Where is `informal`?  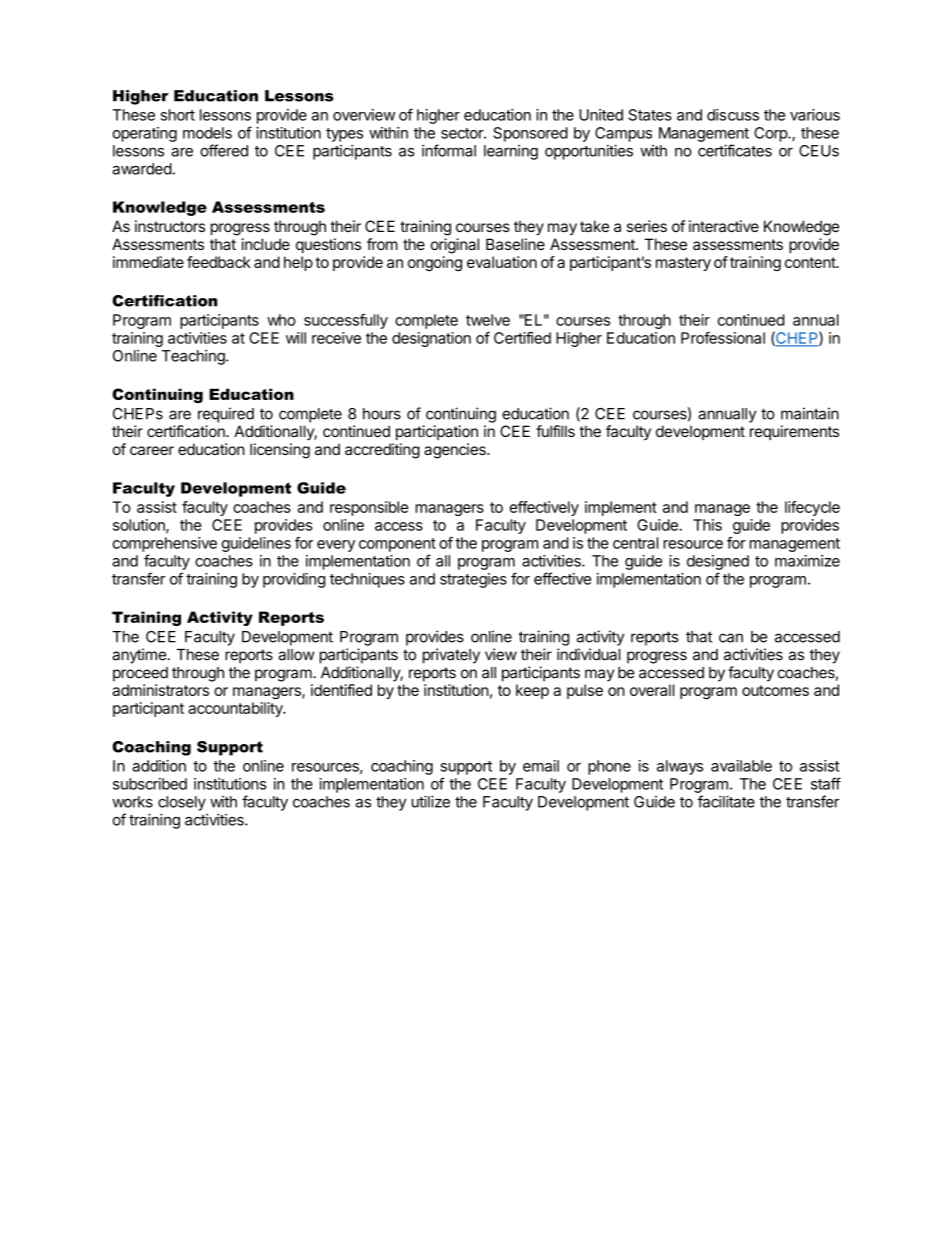
informal is located at coordinates (449, 150).
